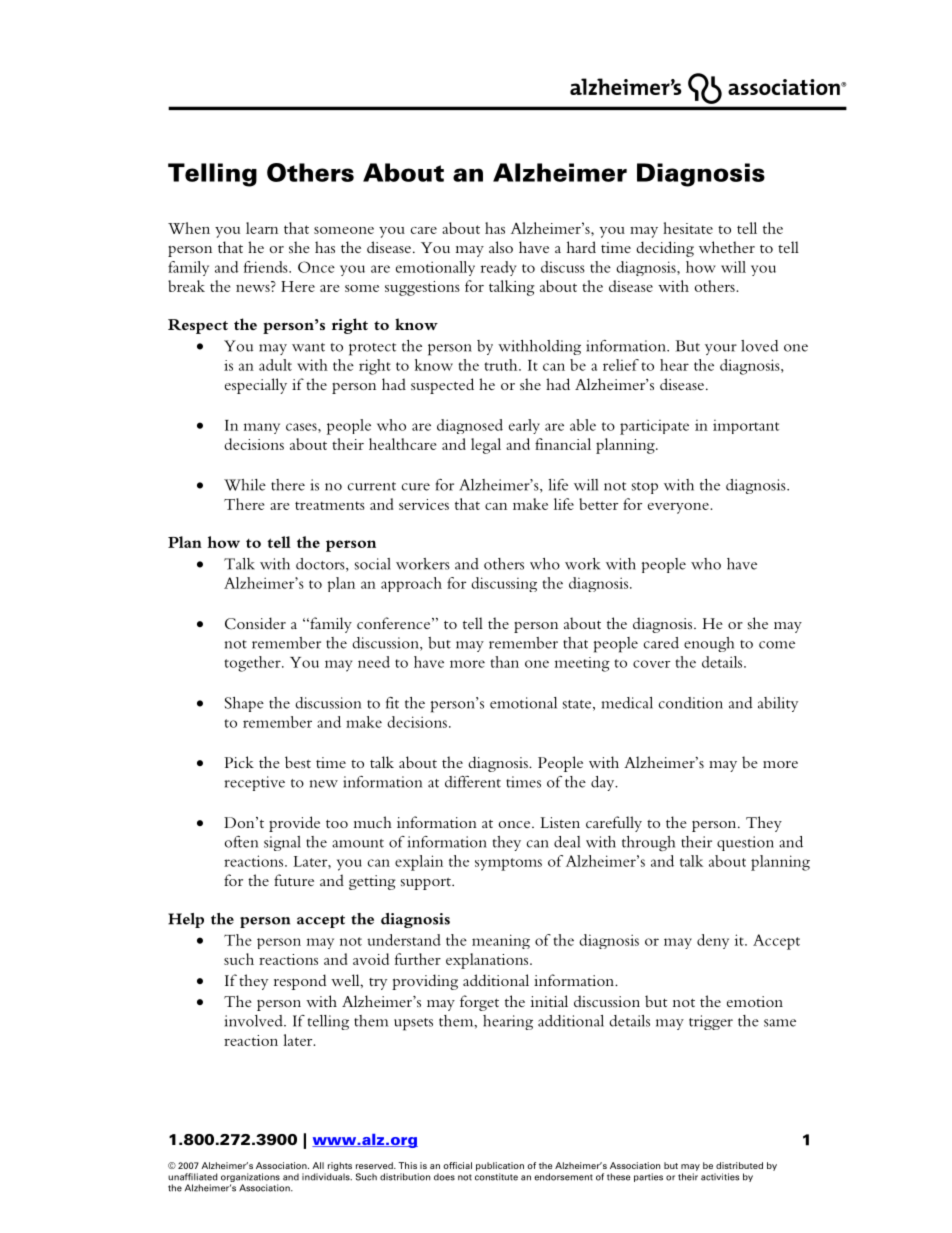  I want to click on activities, so click(720, 1177).
